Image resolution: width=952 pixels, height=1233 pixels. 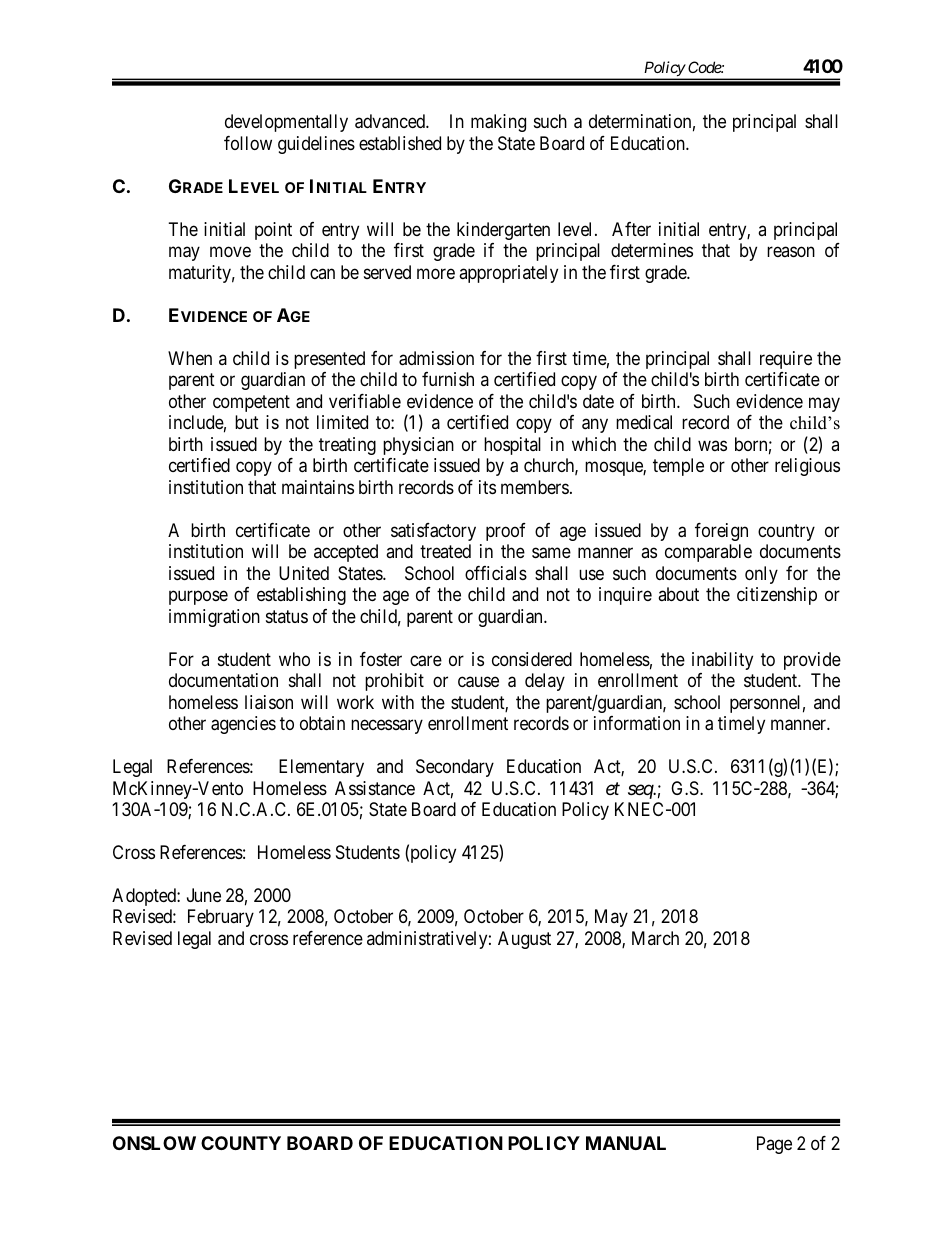 What do you see at coordinates (774, 1145) in the screenshot?
I see `Page` at bounding box center [774, 1145].
